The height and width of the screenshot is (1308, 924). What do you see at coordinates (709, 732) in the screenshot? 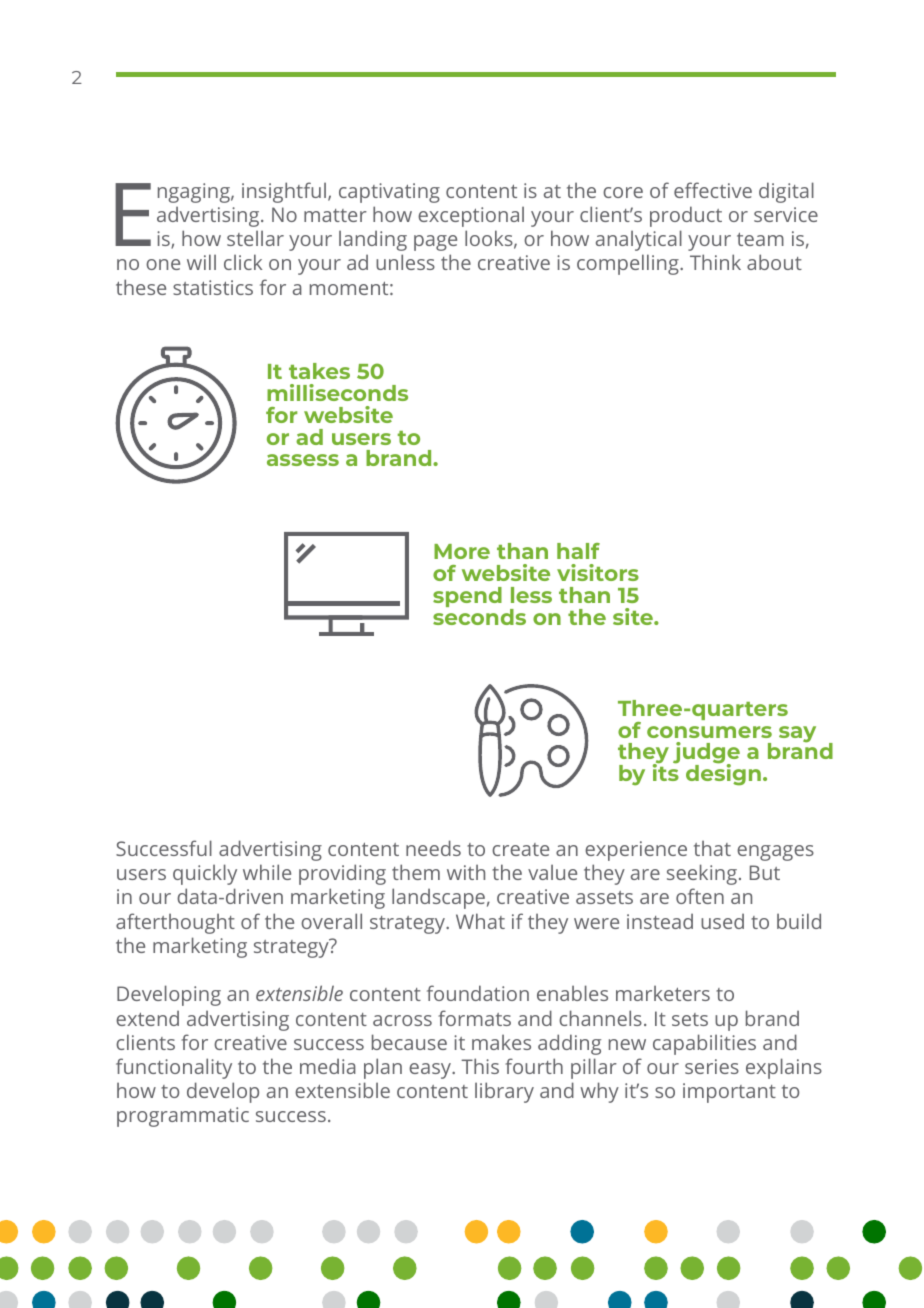
I see `consumers` at bounding box center [709, 732].
